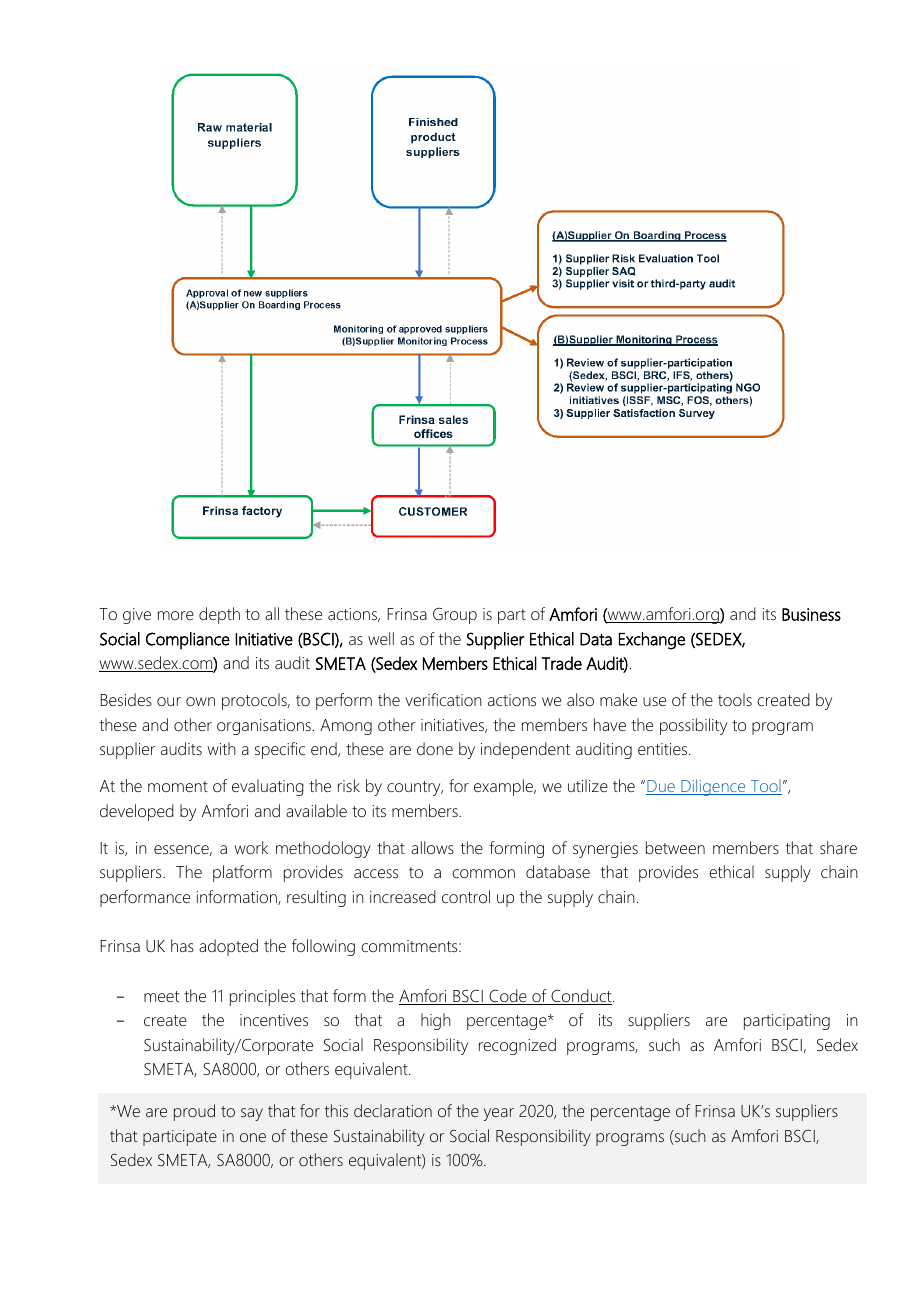 Image resolution: width=924 pixels, height=1308 pixels. Describe the element at coordinates (713, 787) in the image. I see `Diligence` at that location.
